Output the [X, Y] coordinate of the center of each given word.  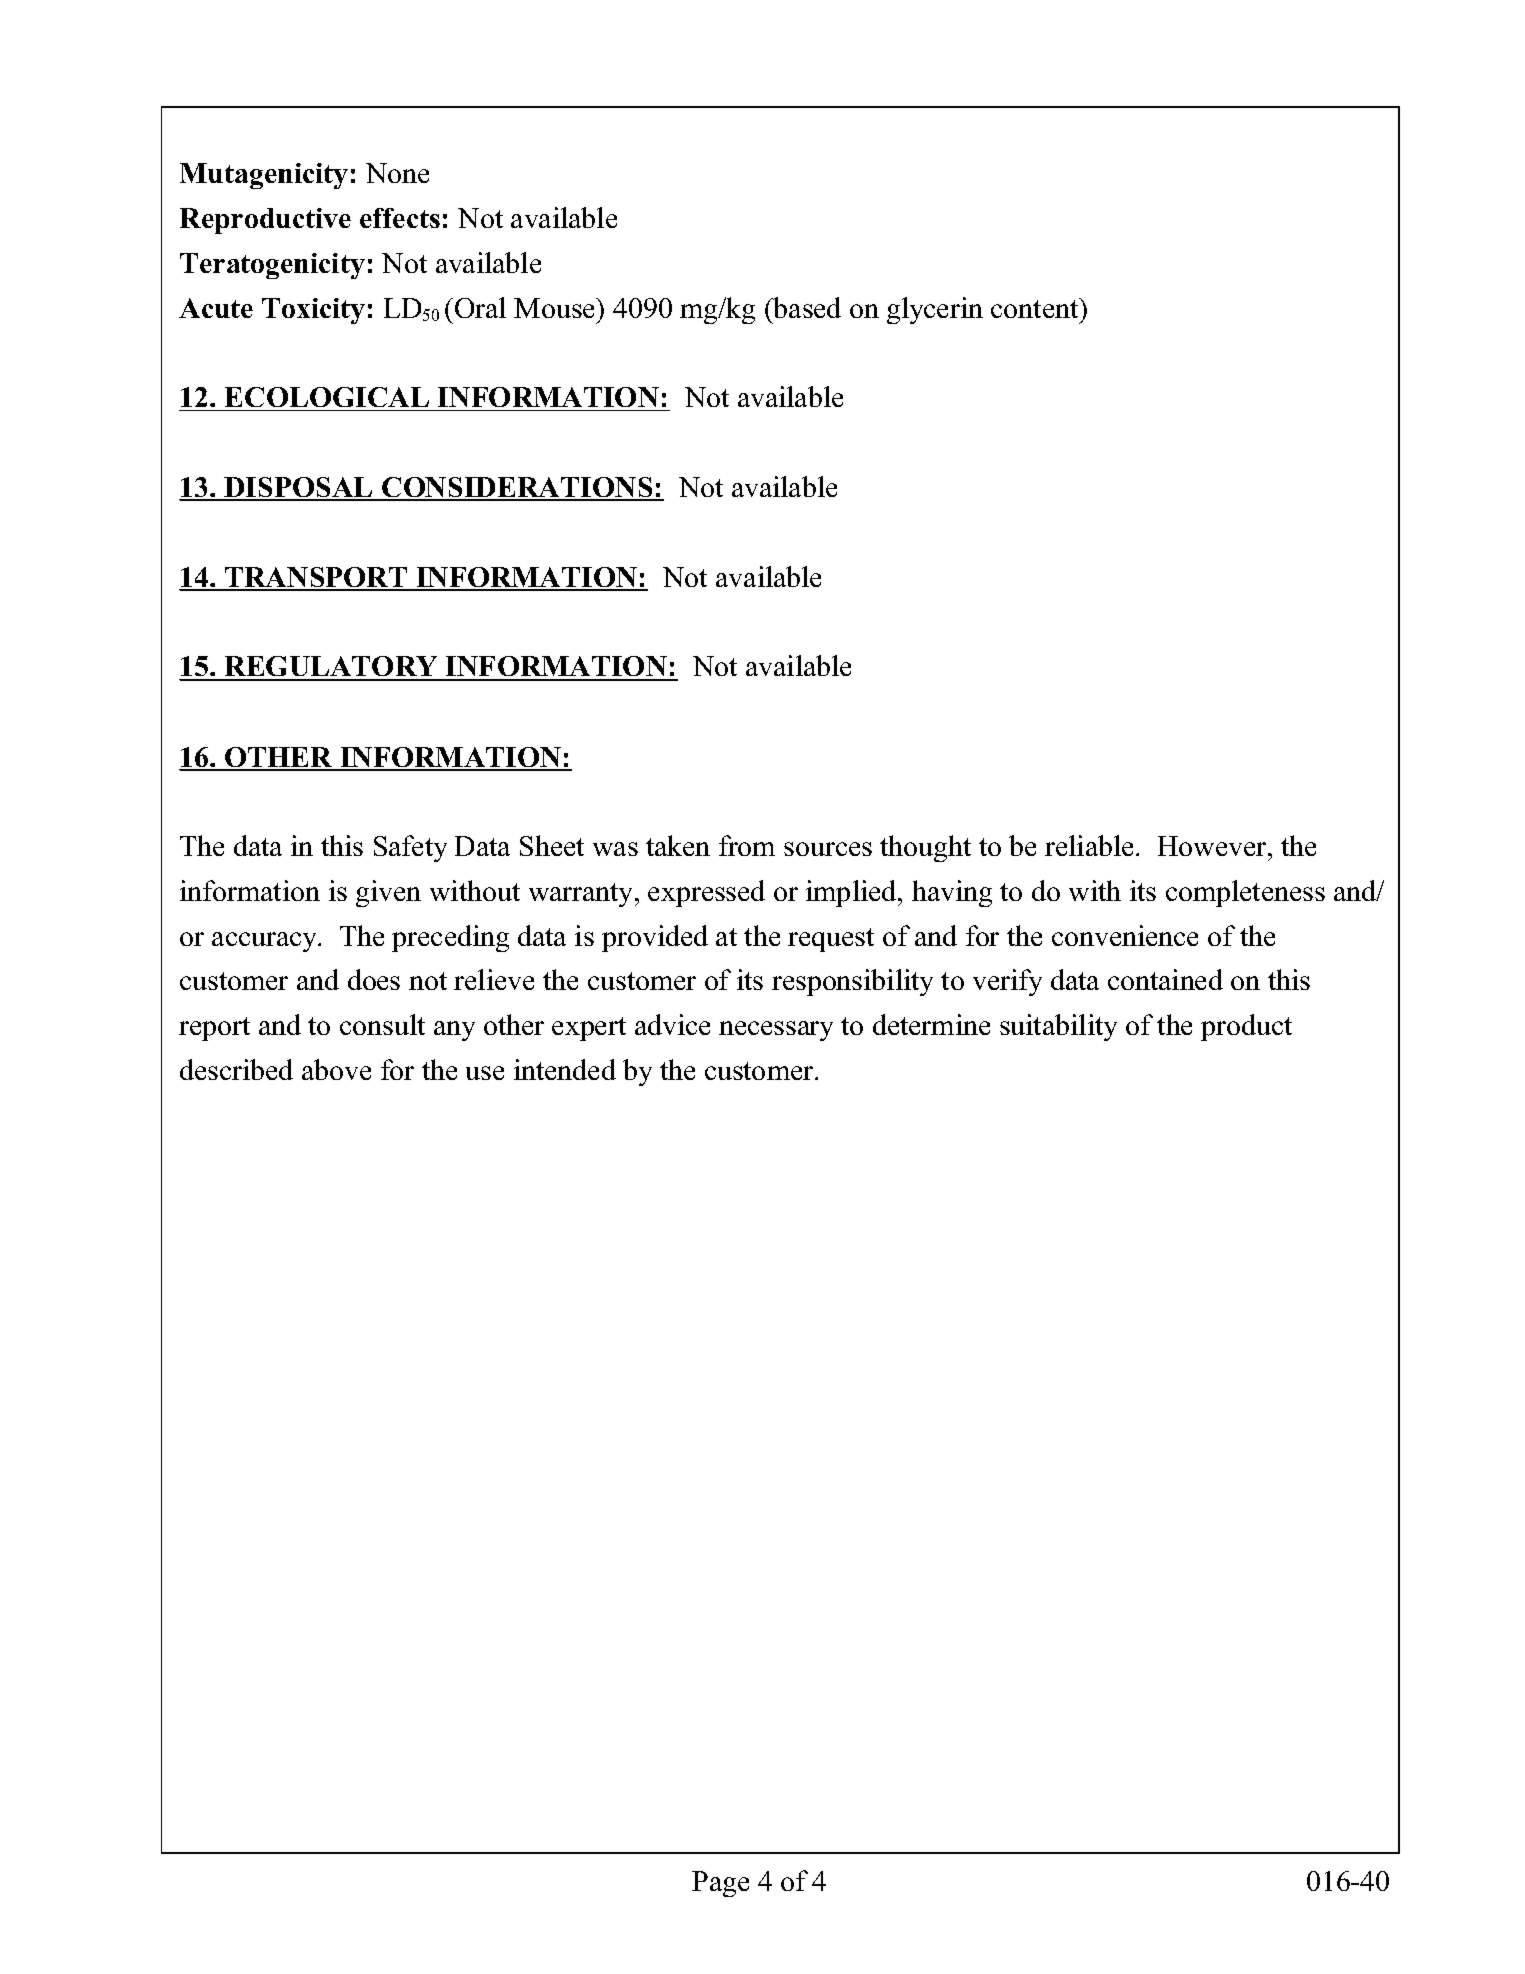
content [1036, 308]
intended [565, 1069]
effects [400, 218]
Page [720, 1884]
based [806, 307]
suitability [1058, 1027]
